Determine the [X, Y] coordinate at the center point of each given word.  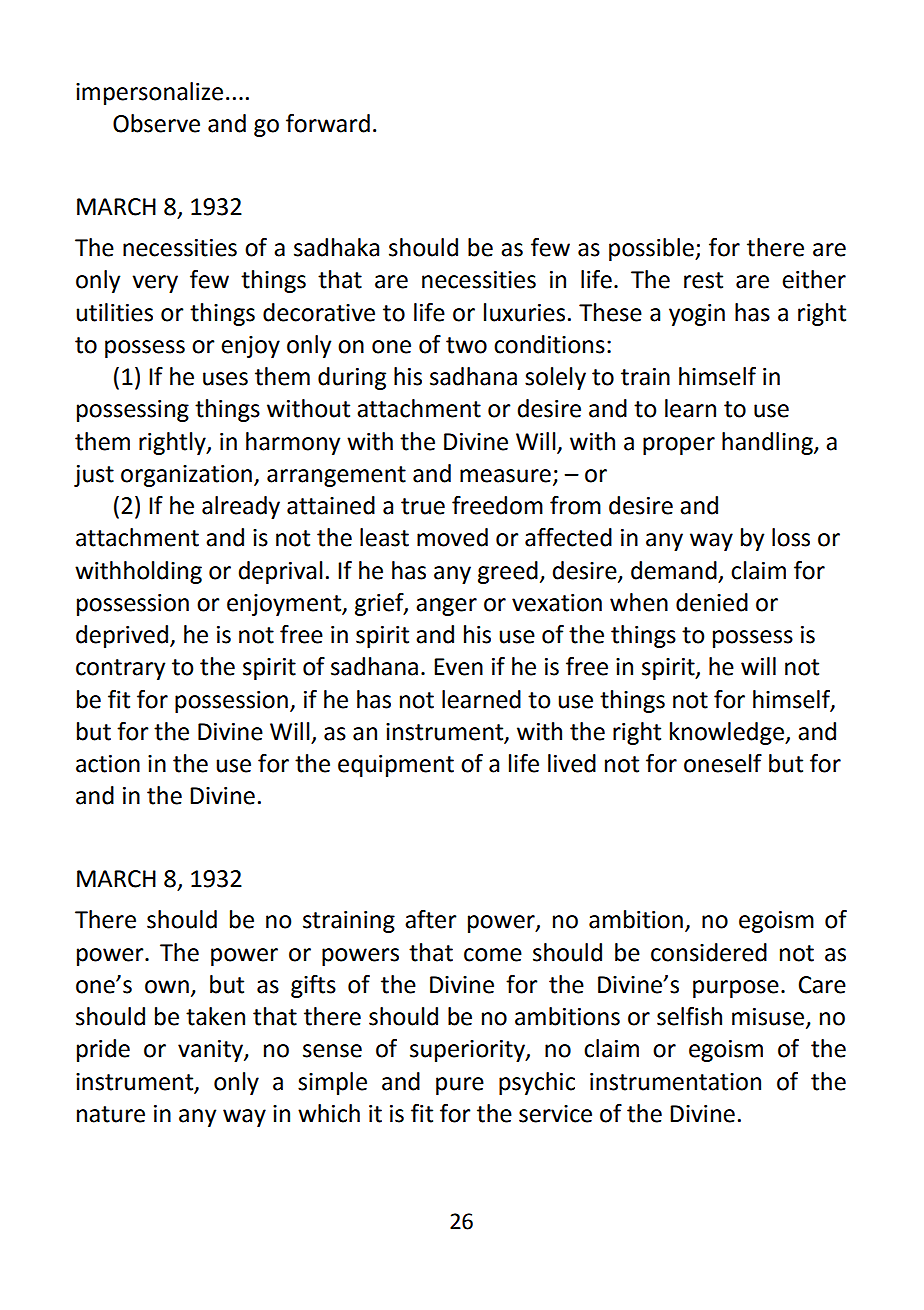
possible [652, 249]
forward [328, 123]
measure [505, 476]
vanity [211, 1051]
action [108, 764]
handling [768, 443]
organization [186, 476]
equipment [396, 766]
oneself [723, 763]
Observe [156, 123]
